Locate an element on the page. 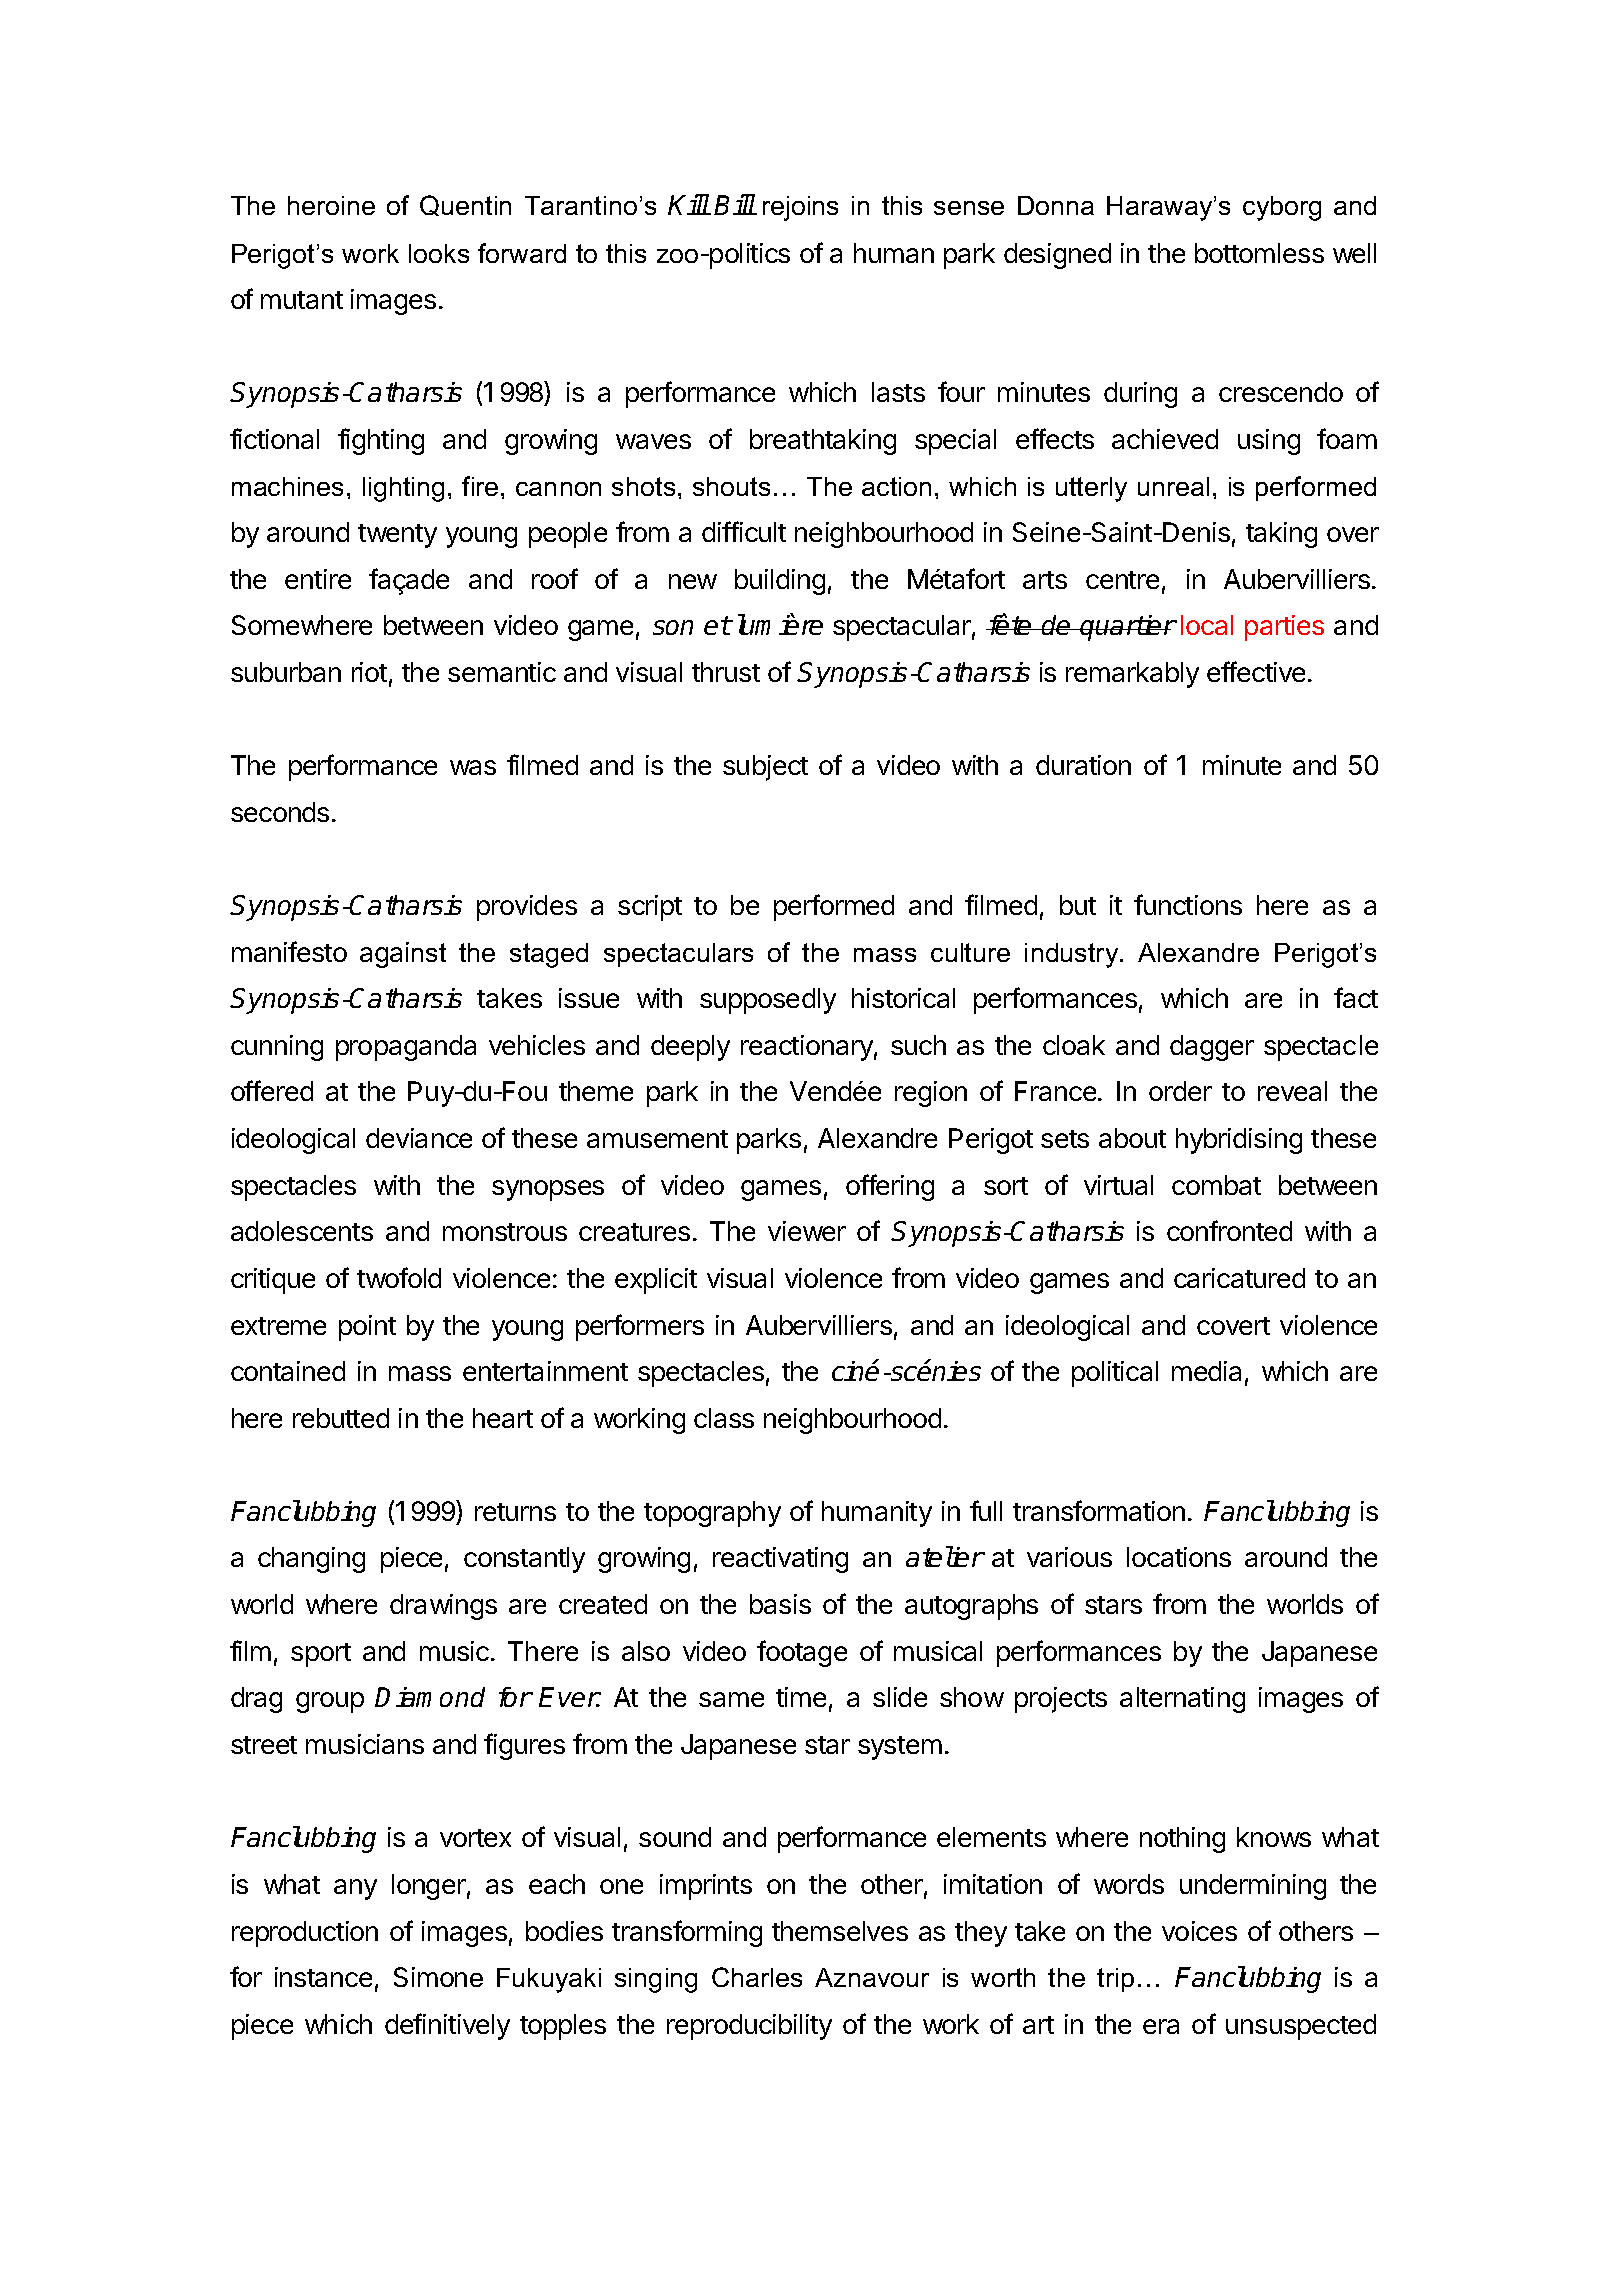 The image size is (1609, 2275). rejoins is located at coordinates (800, 208).
